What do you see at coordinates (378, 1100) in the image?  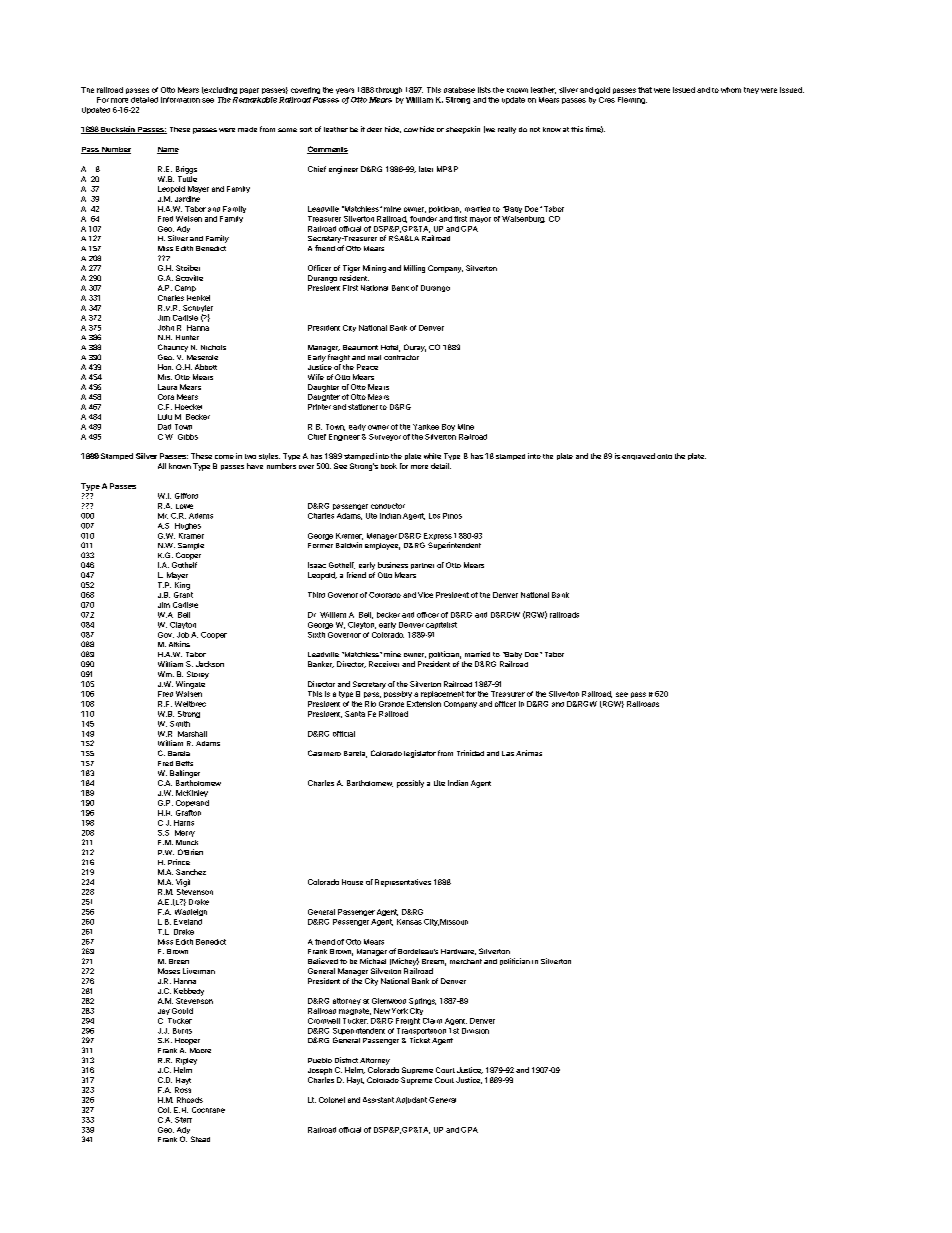 I see `Assistant` at bounding box center [378, 1100].
